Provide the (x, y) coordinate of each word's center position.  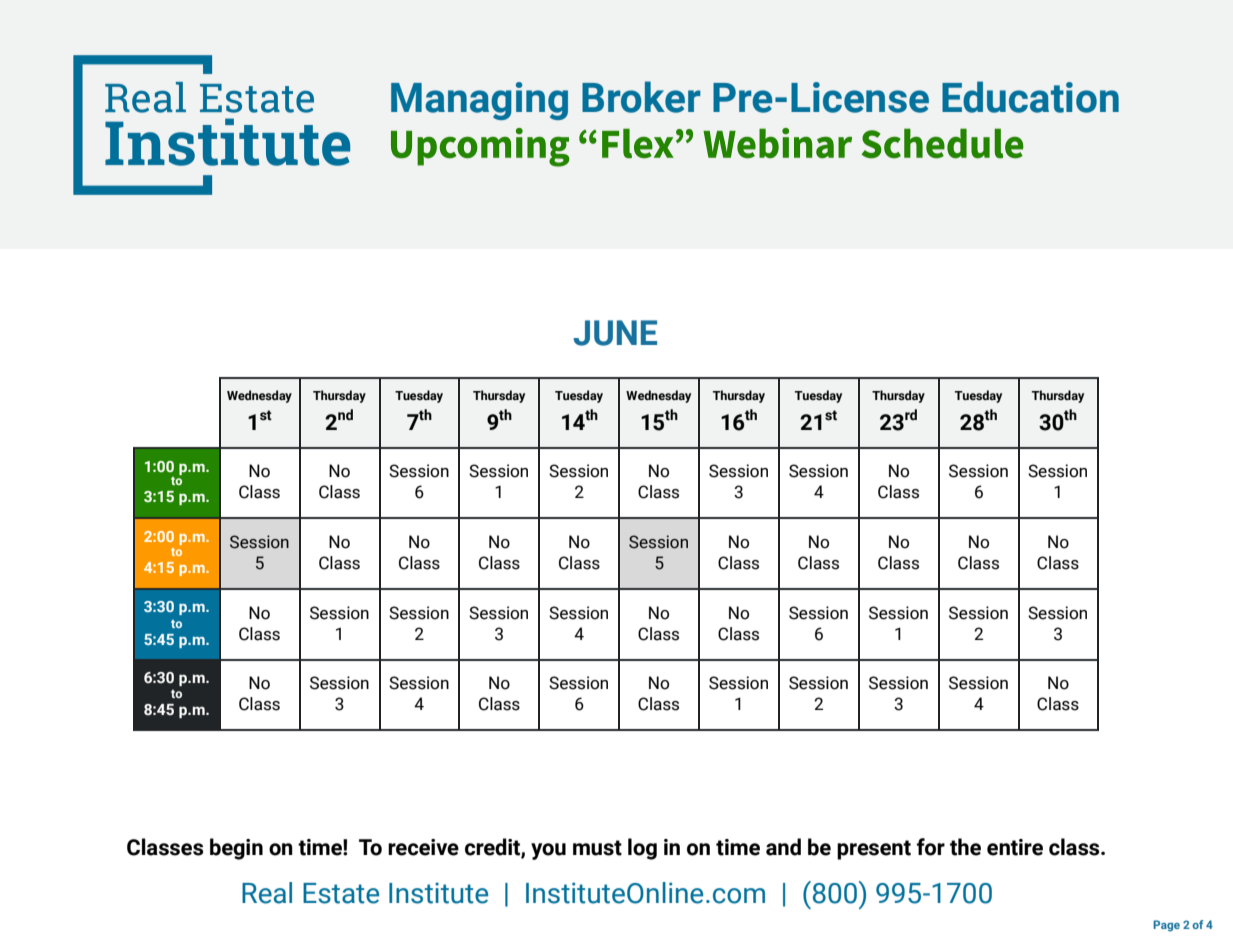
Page (1166, 926)
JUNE (615, 333)
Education (1030, 97)
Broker (641, 97)
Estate (341, 893)
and (783, 847)
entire (1015, 847)
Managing (479, 101)
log (642, 849)
